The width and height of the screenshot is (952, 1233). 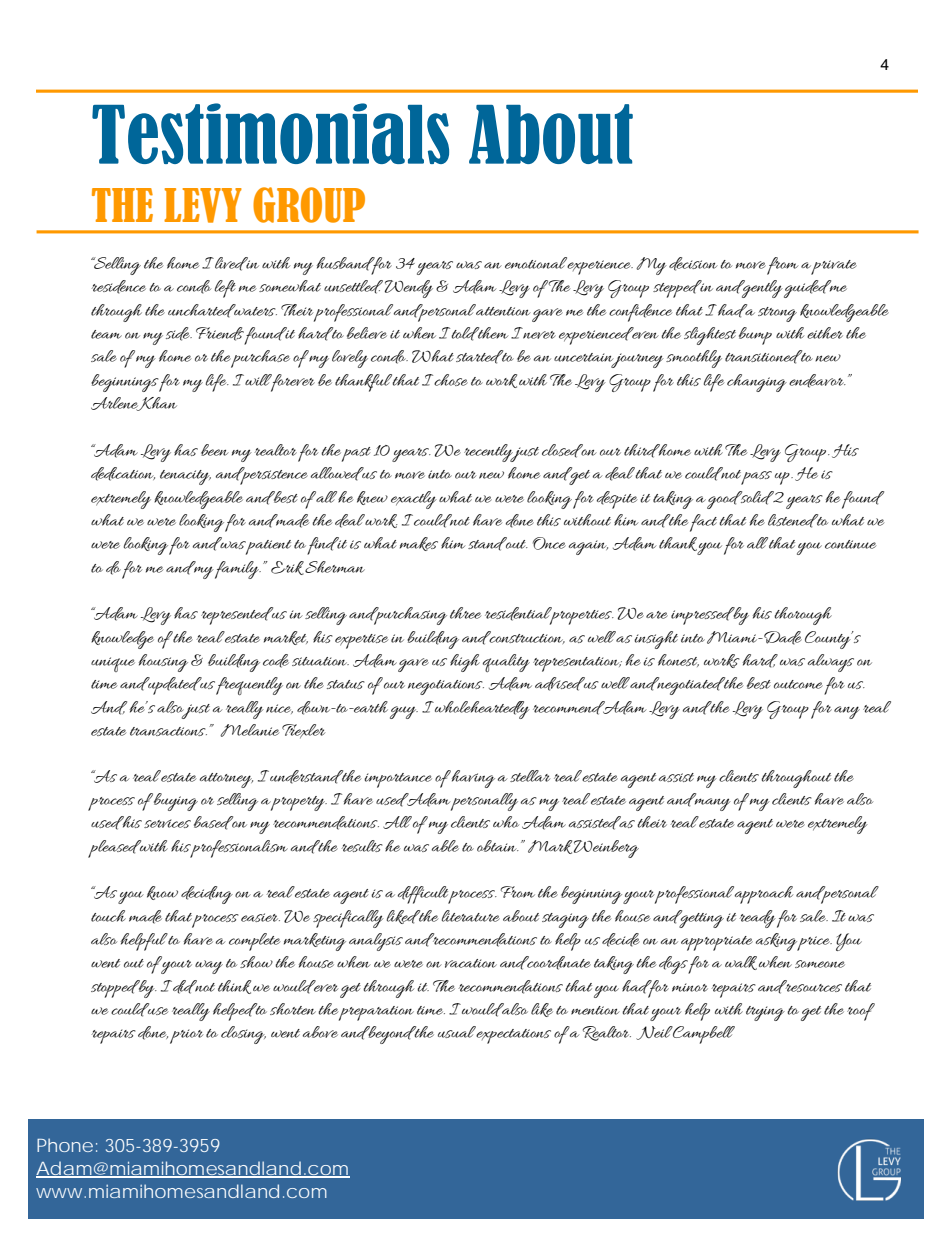 What do you see at coordinates (270, 133) in the screenshot?
I see `Testimonials` at bounding box center [270, 133].
